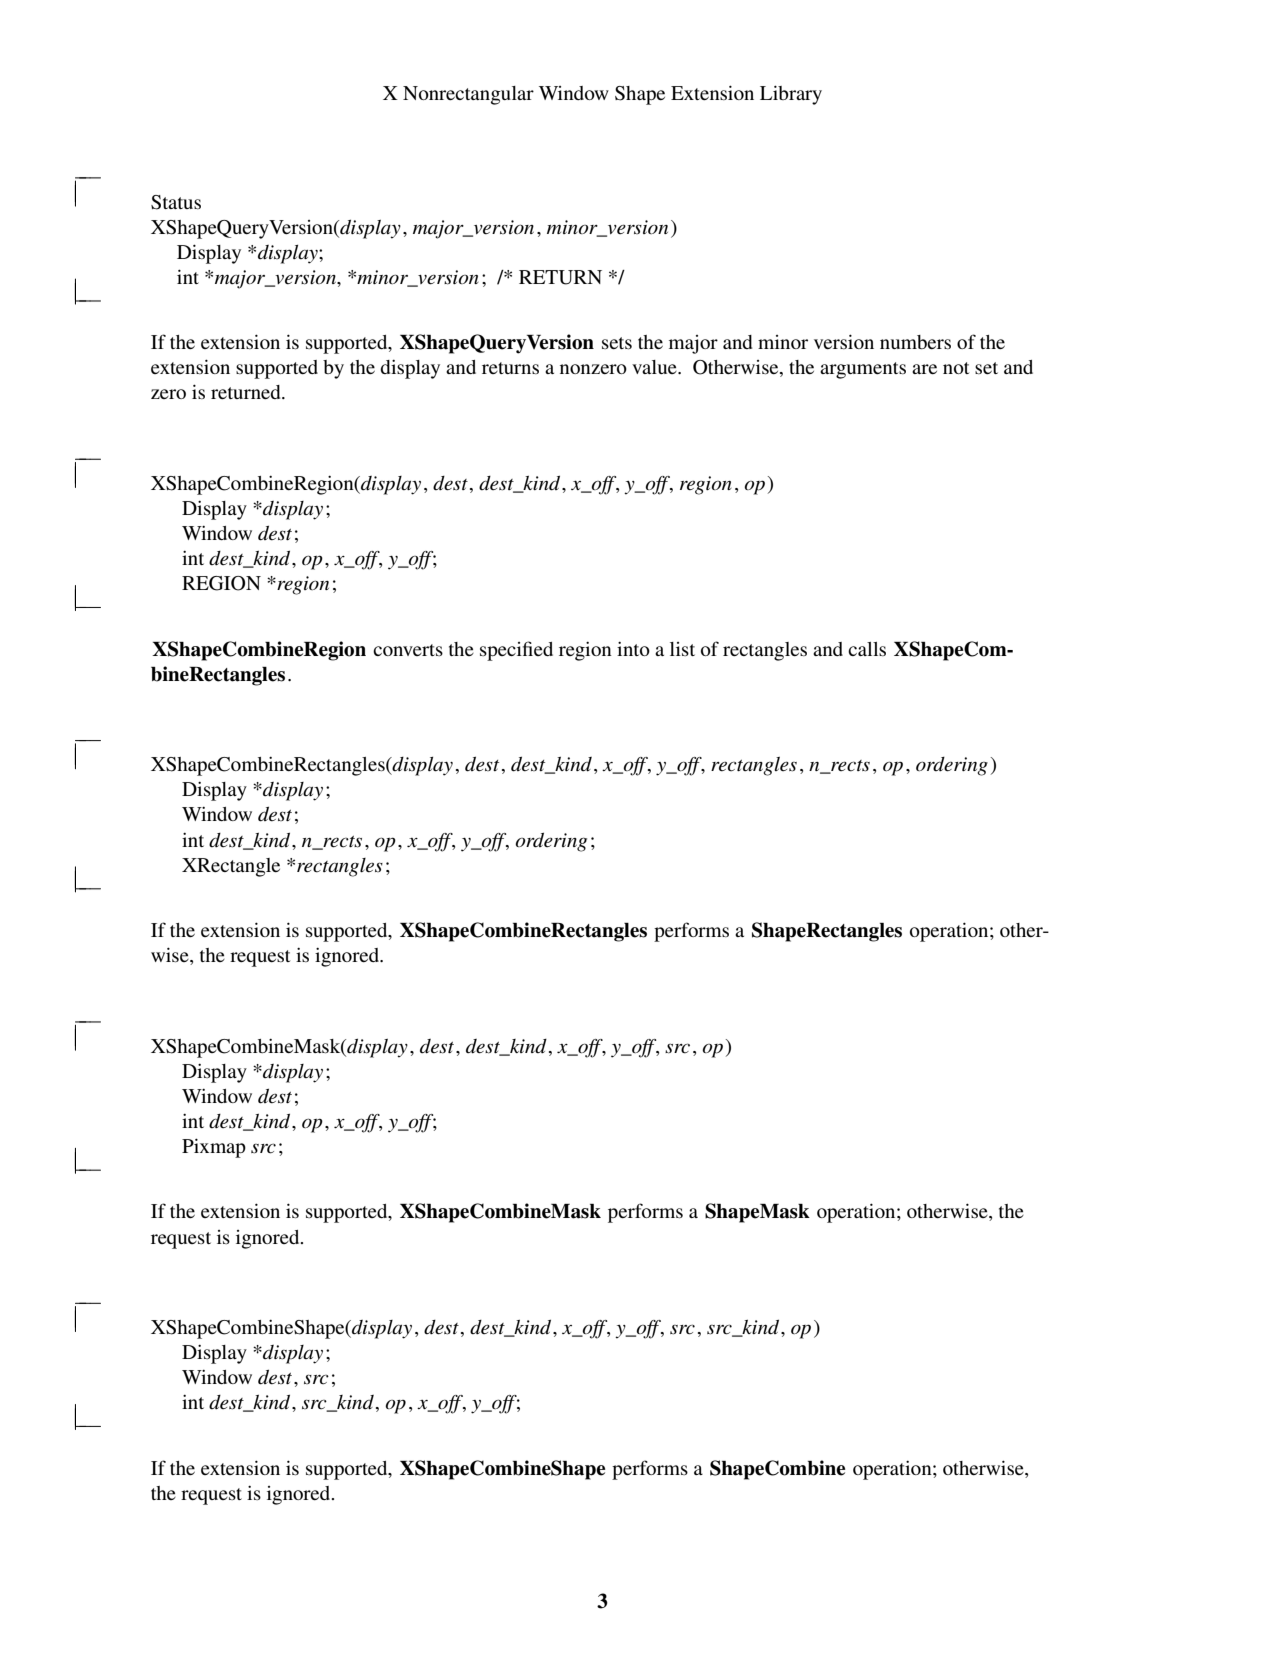  What do you see at coordinates (915, 342) in the page?
I see `numbers` at bounding box center [915, 342].
